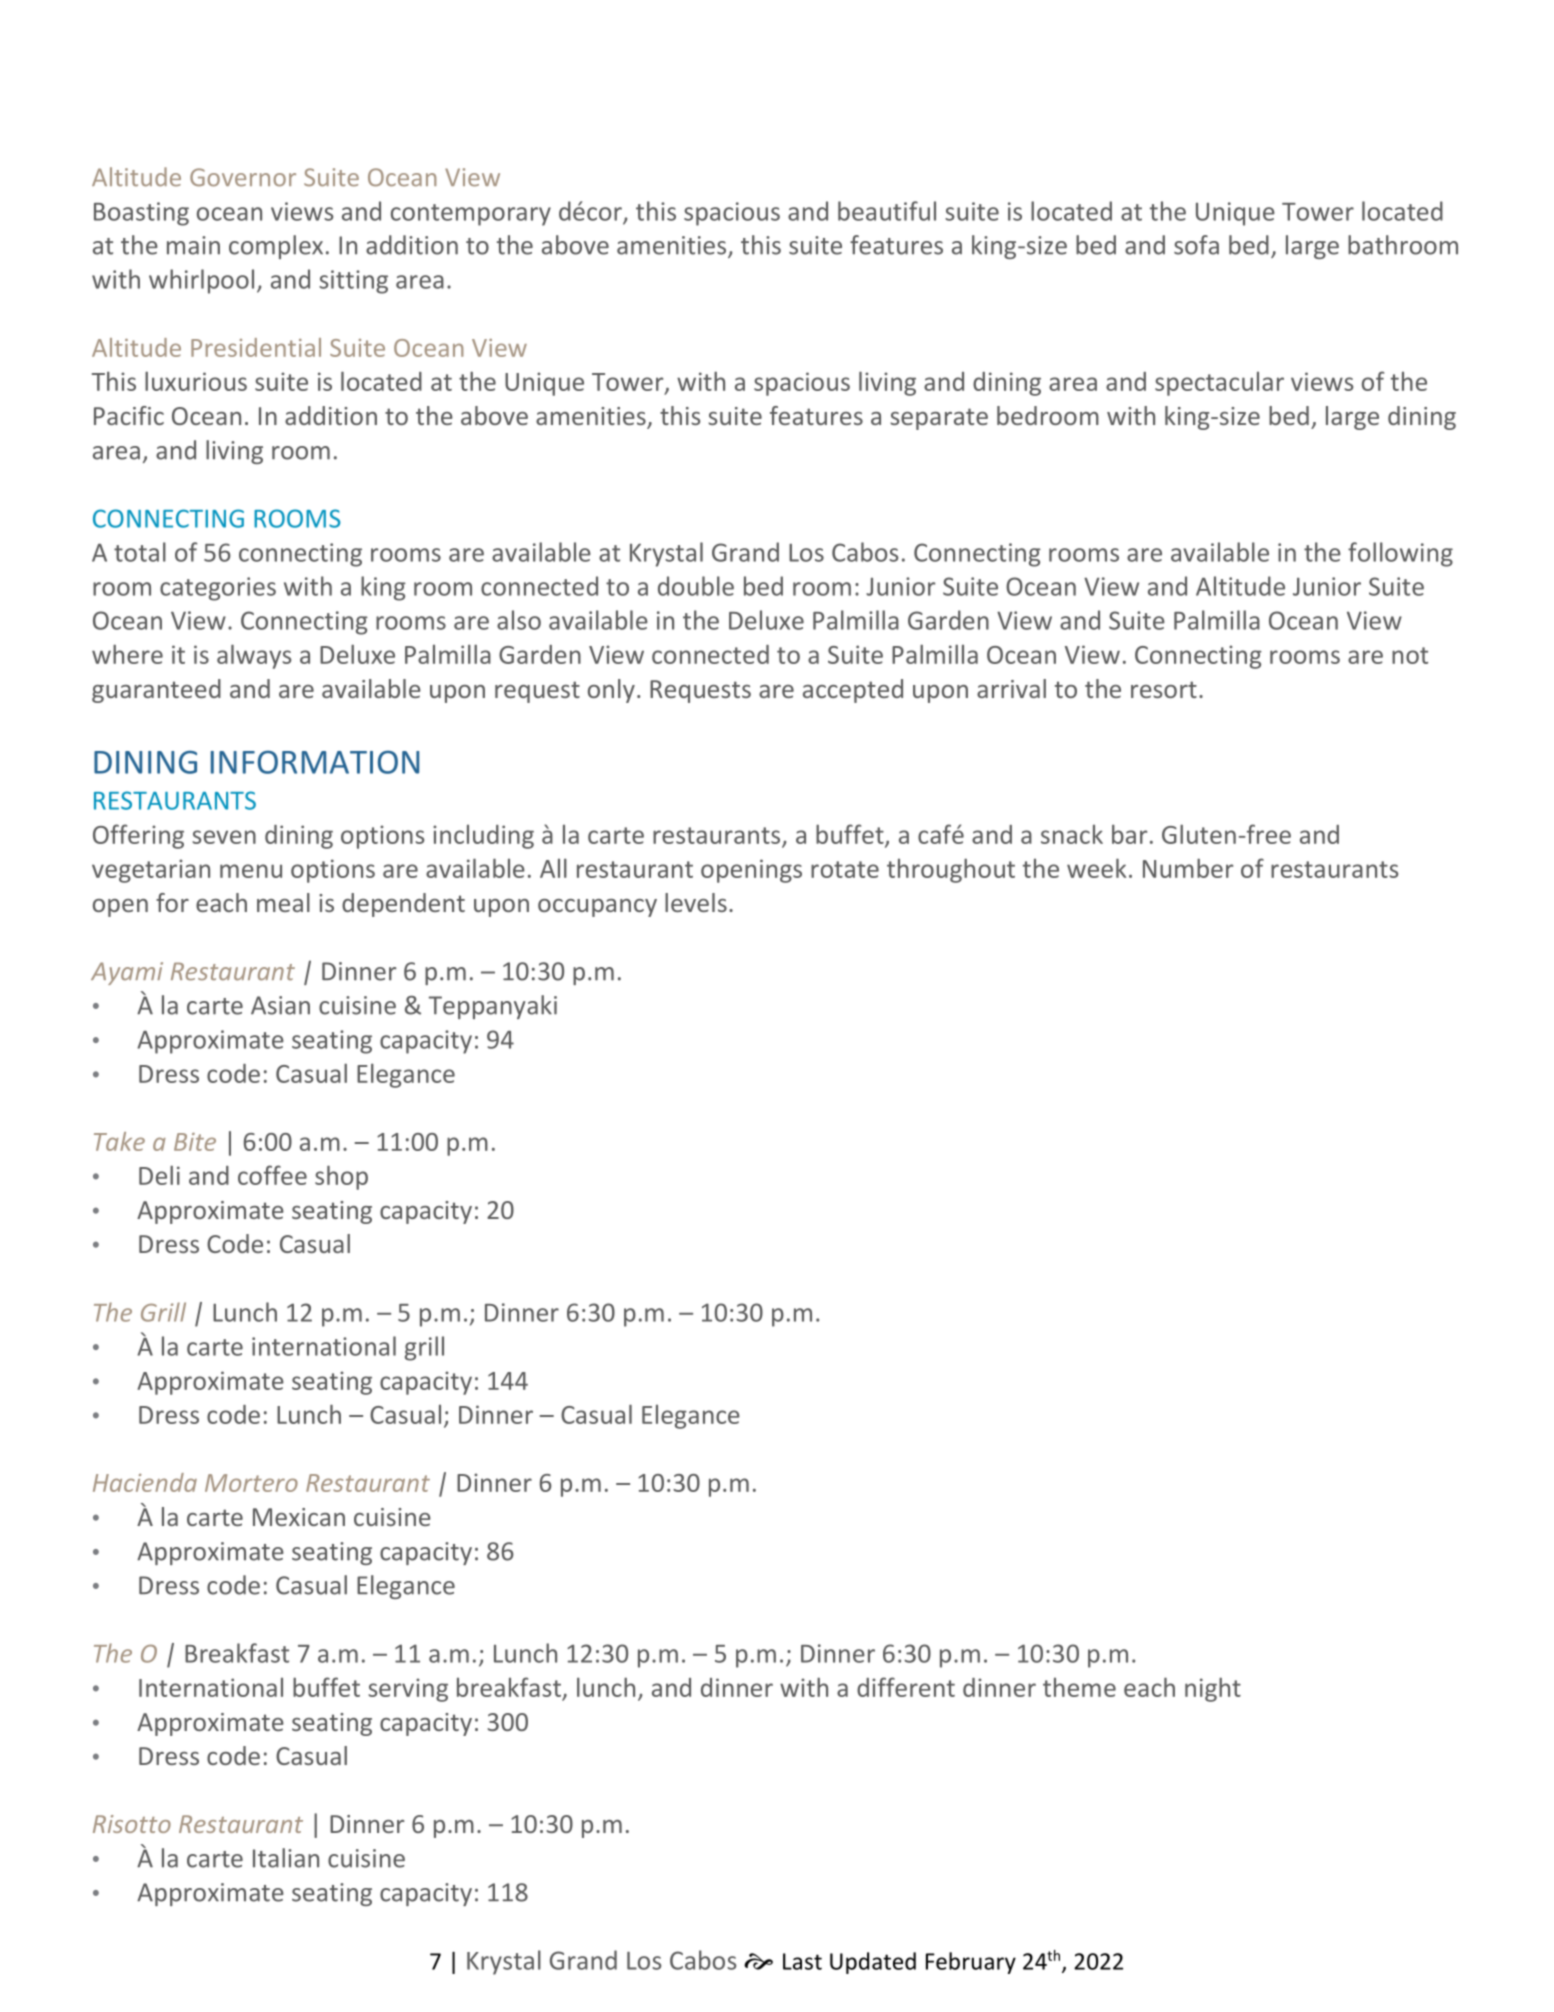 Image resolution: width=1554 pixels, height=2012 pixels. I want to click on complex, so click(276, 247).
